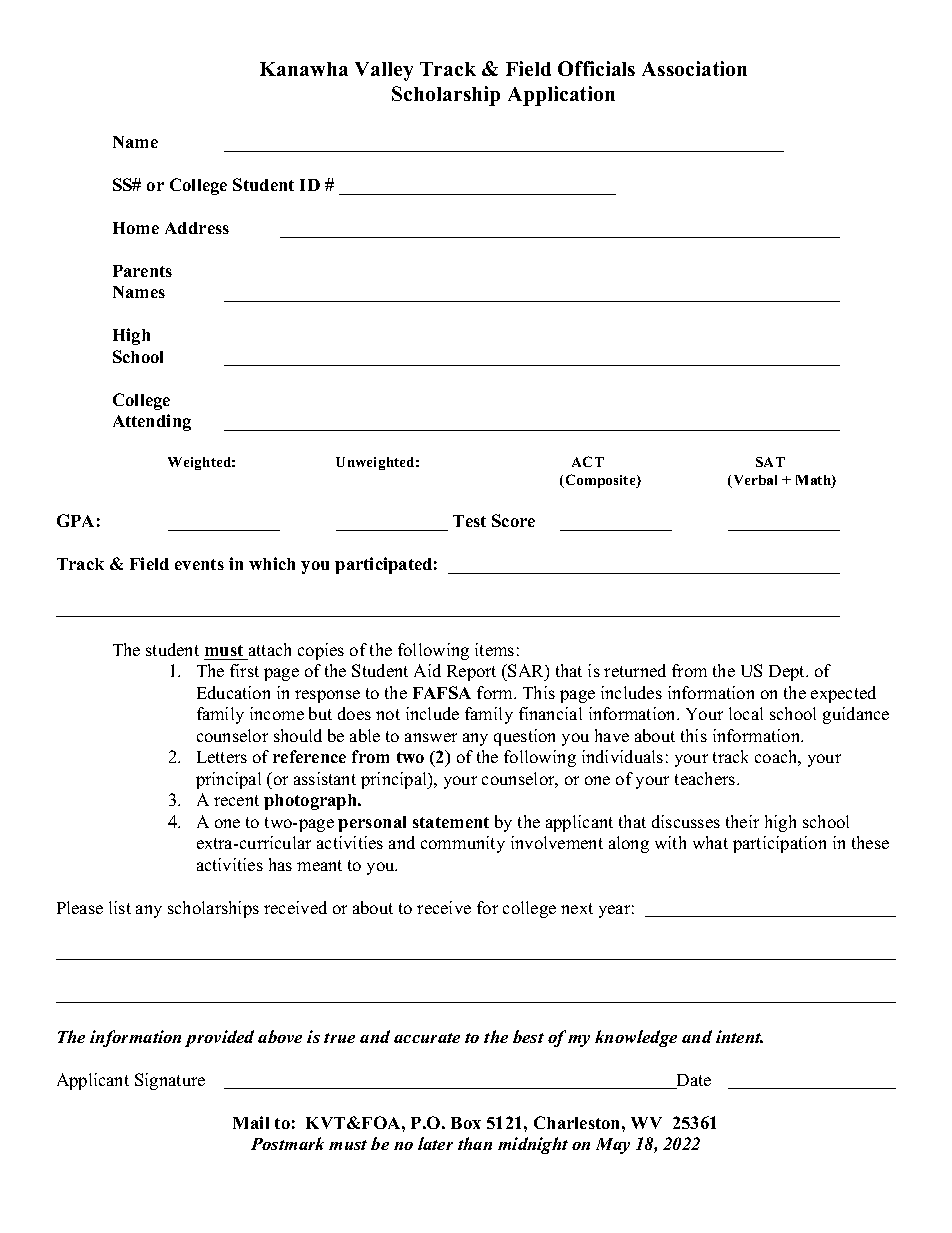 This screenshot has height=1233, width=952. What do you see at coordinates (693, 1081) in the screenshot?
I see `Date` at bounding box center [693, 1081].
